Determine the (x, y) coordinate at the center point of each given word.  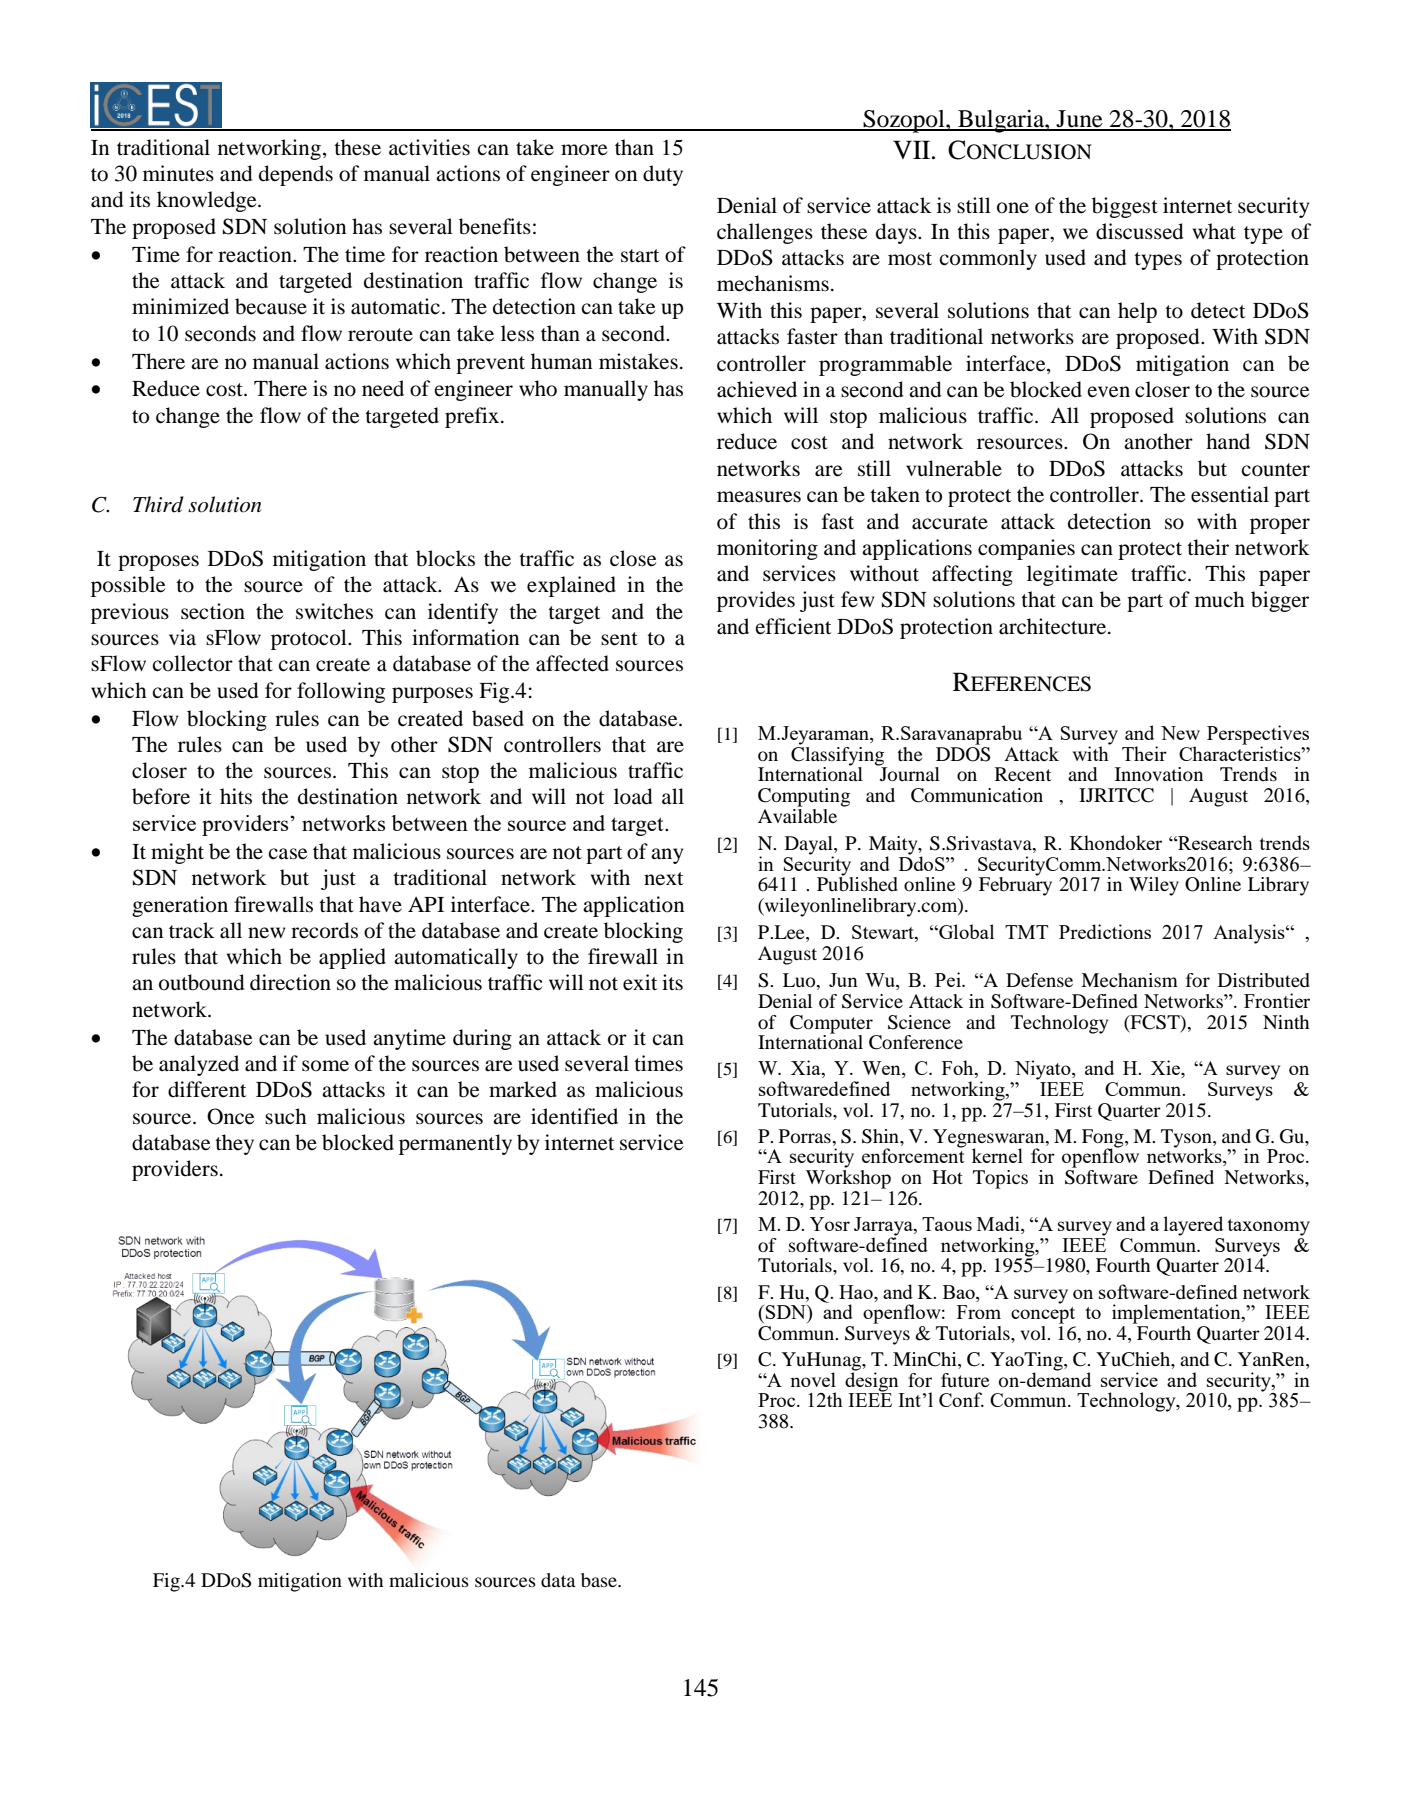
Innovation (1159, 774)
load (633, 796)
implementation (1177, 1314)
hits (236, 796)
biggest (1125, 207)
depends (296, 175)
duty (663, 175)
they (234, 1144)
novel (813, 1379)
